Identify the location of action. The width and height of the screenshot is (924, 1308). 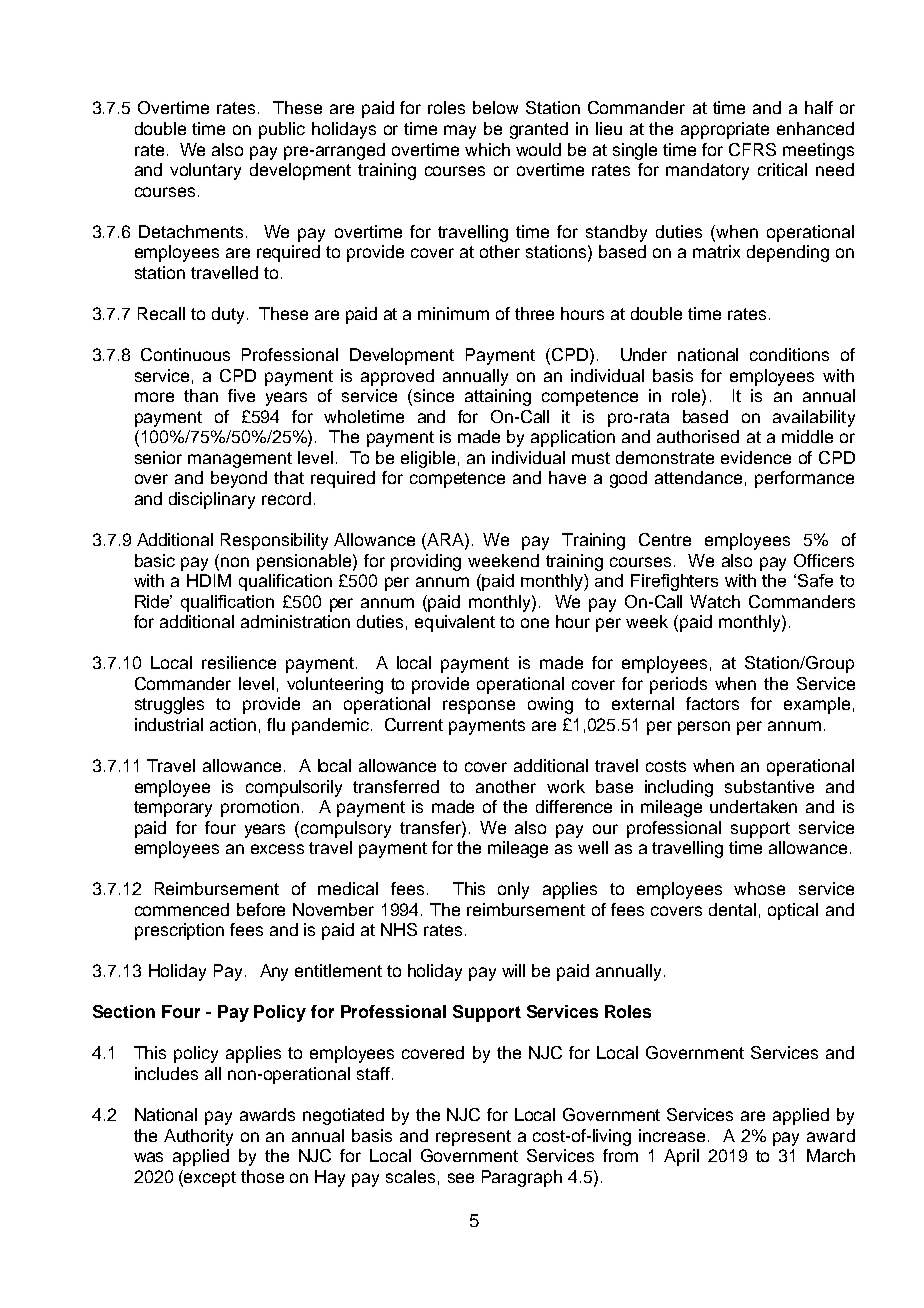
(233, 724).
